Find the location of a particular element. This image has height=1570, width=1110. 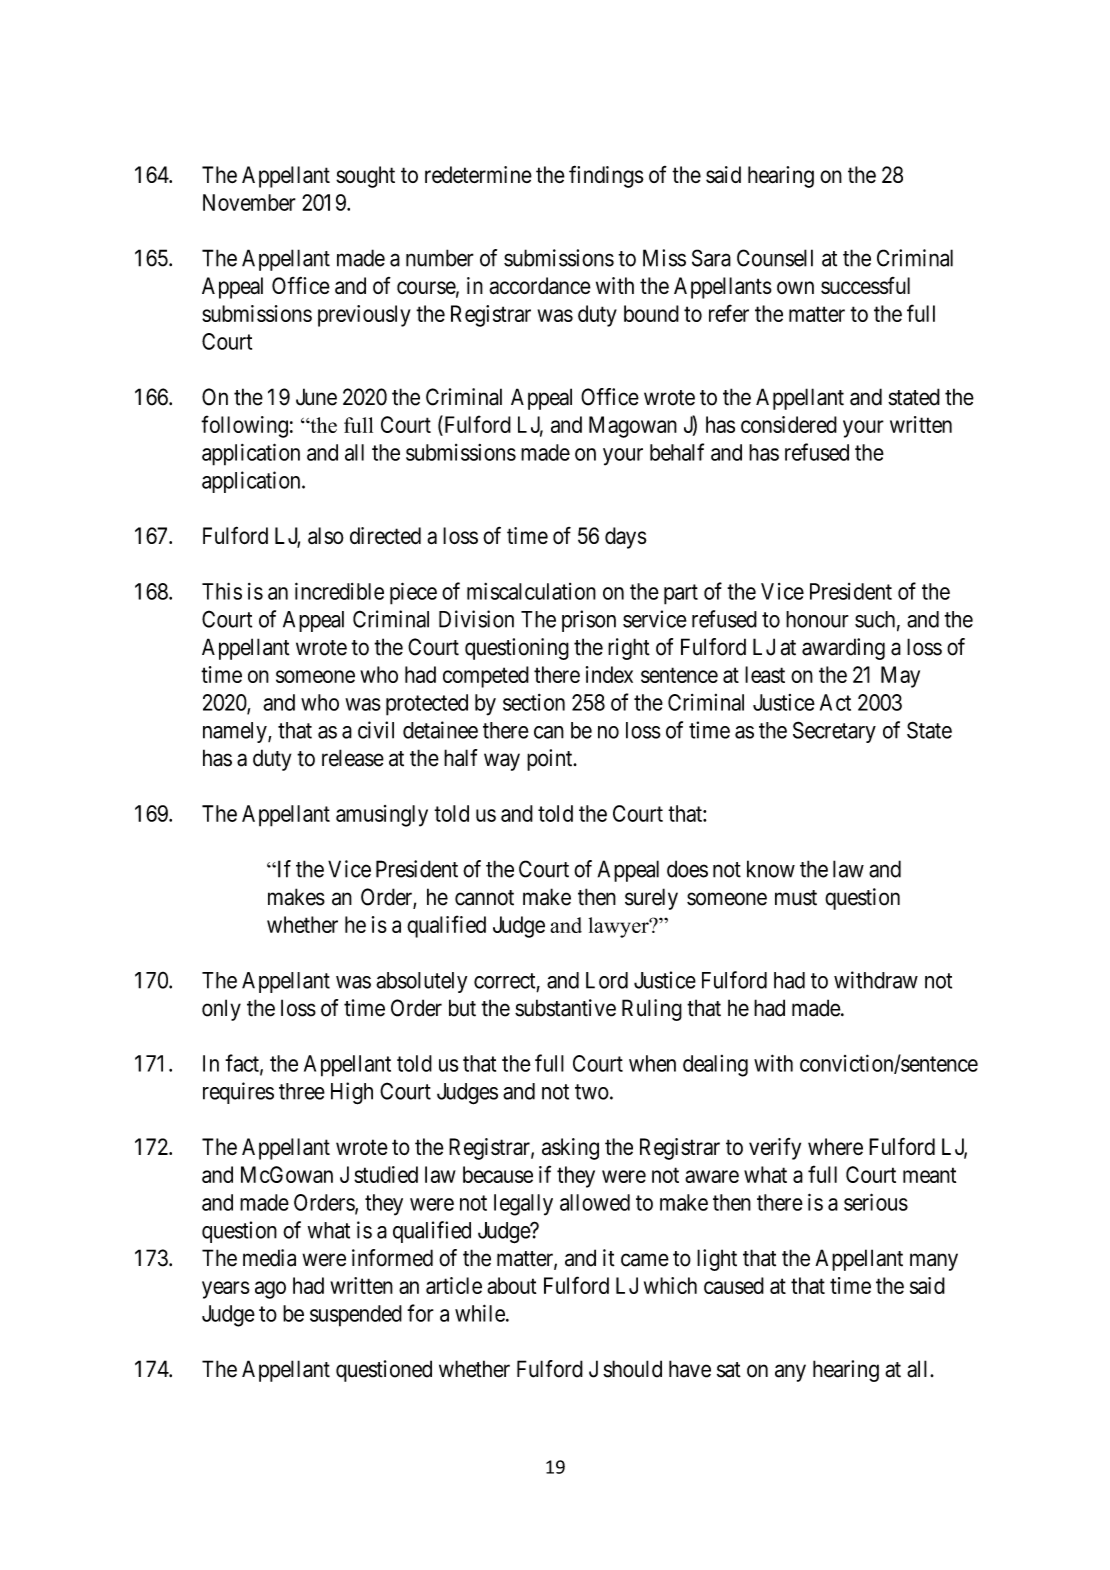

awarding is located at coordinates (843, 649).
